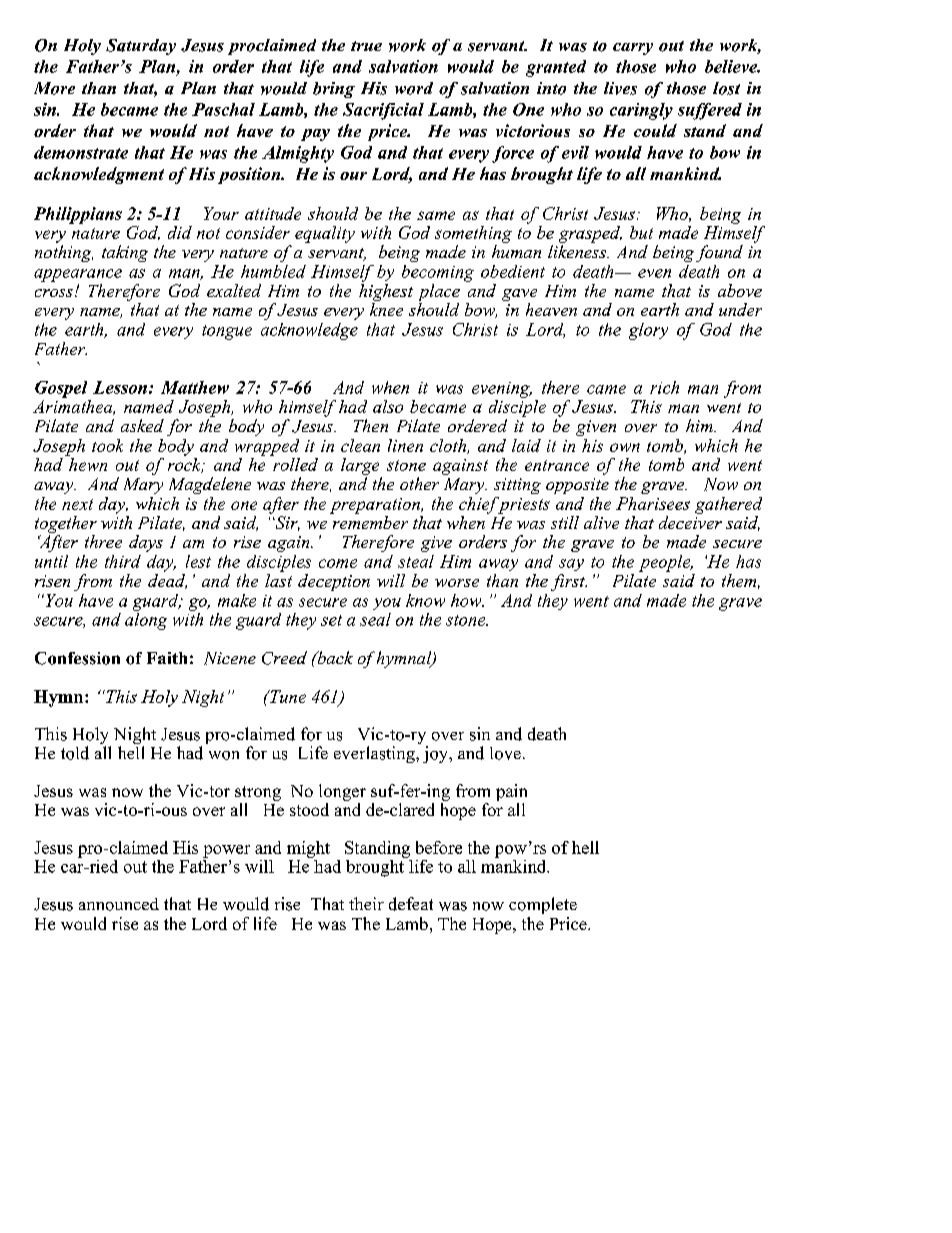 The height and width of the image is (1233, 952). Describe the element at coordinates (119, 904) in the image. I see `announced` at that location.
